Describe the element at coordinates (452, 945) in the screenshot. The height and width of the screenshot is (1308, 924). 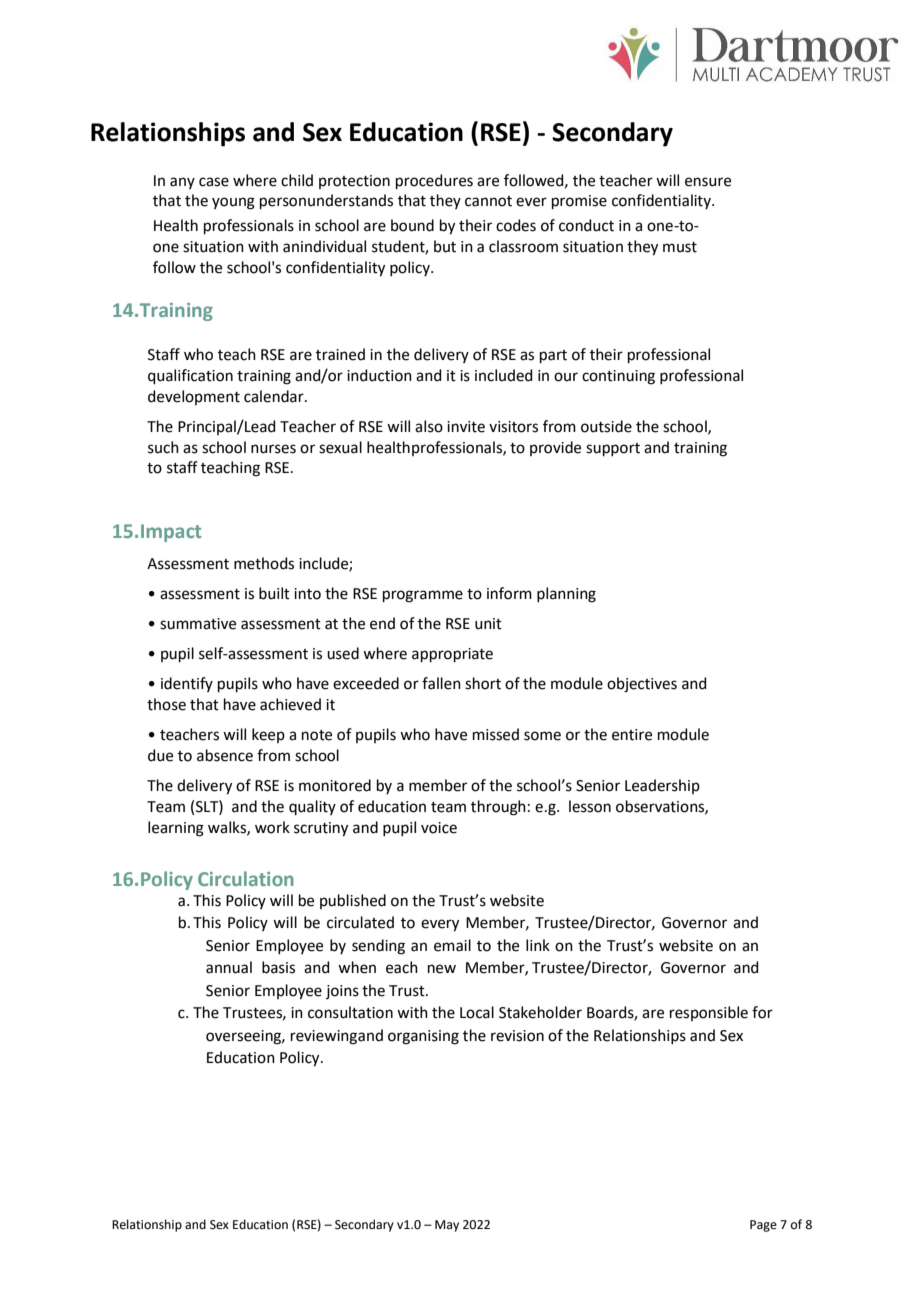
I see `email` at that location.
